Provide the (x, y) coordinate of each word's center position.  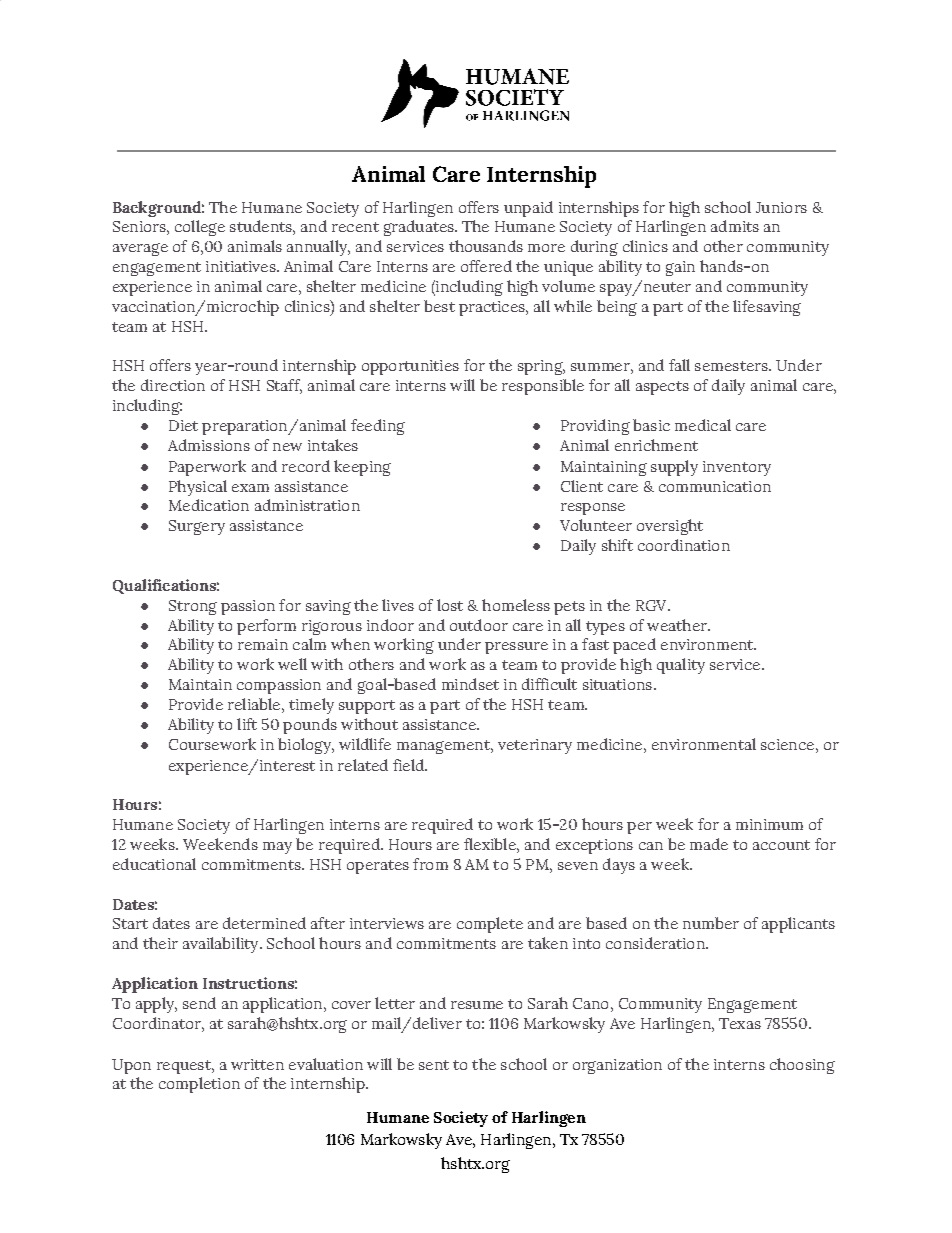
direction (173, 385)
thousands (486, 246)
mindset (470, 684)
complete (490, 925)
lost (450, 605)
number (711, 923)
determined (264, 923)
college (200, 228)
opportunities (410, 367)
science (787, 744)
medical (703, 425)
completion (199, 1085)
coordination (684, 545)
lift (247, 724)
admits (735, 226)
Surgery (197, 527)
